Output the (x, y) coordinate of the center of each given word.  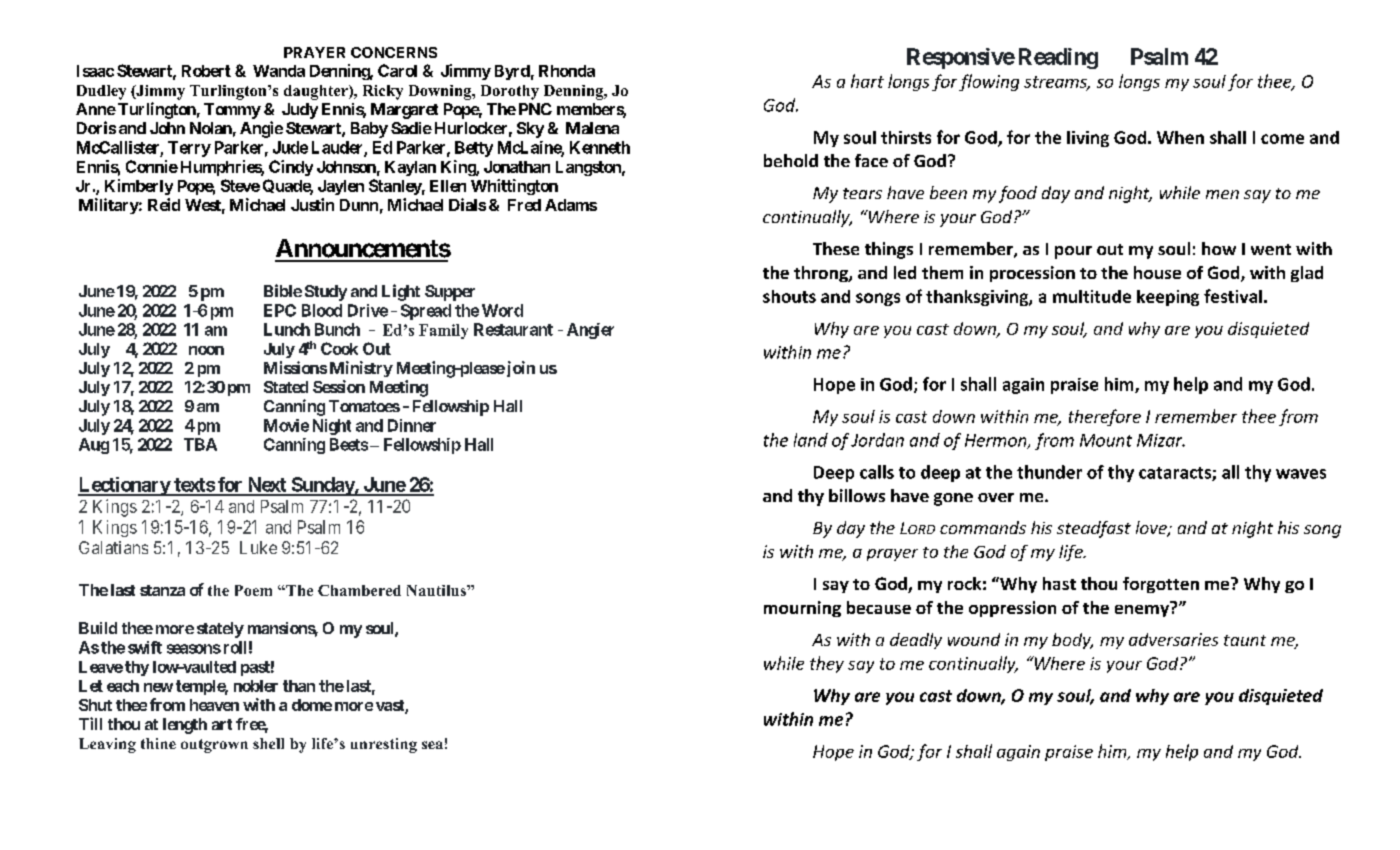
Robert (206, 71)
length (185, 726)
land (811, 440)
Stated (286, 387)
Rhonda (567, 71)
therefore (1105, 417)
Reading (1058, 58)
